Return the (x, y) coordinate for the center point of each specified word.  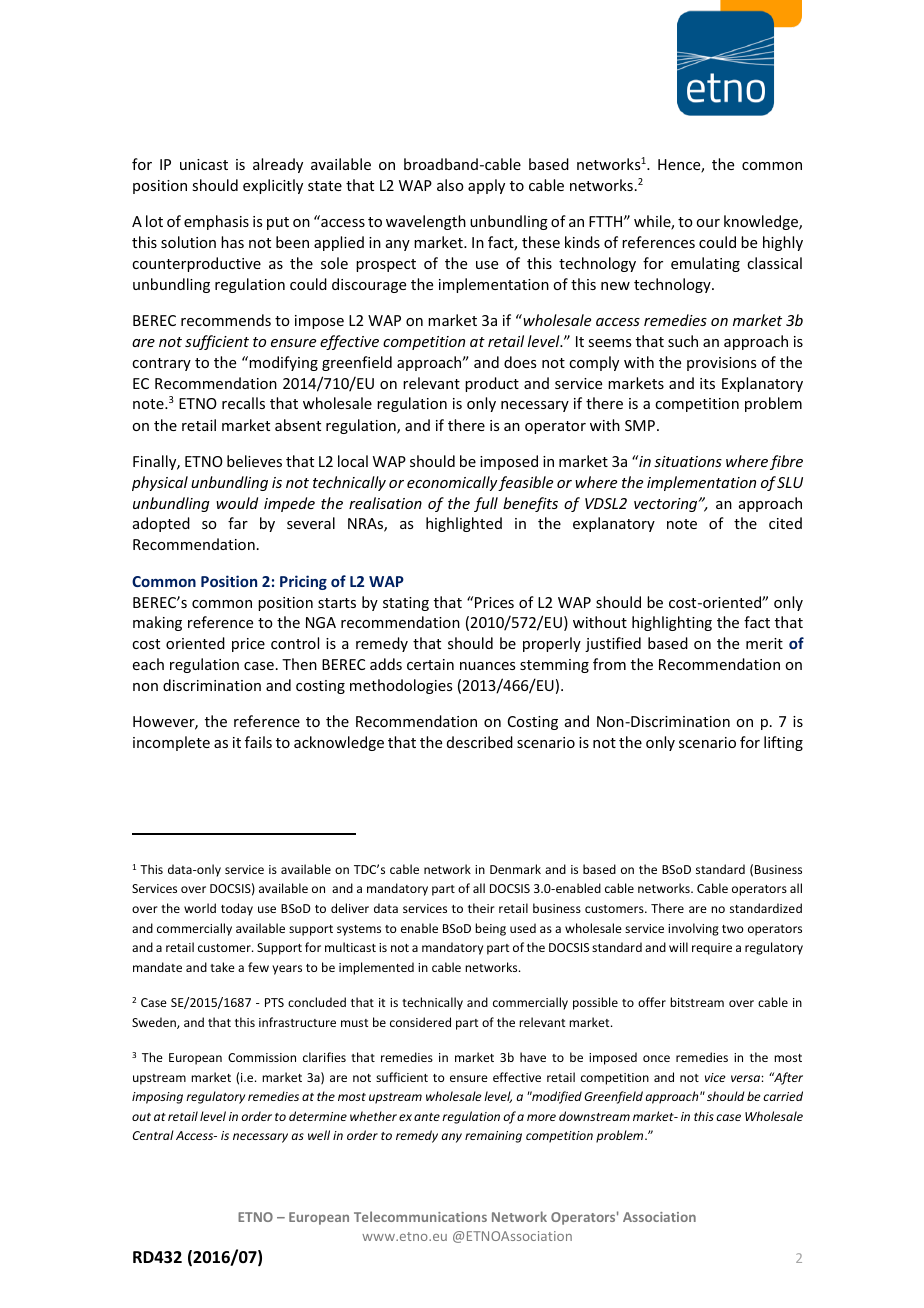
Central (153, 1135)
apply (486, 186)
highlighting (672, 623)
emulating (705, 264)
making (157, 623)
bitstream (697, 1002)
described (480, 742)
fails (258, 742)
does (520, 362)
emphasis (216, 222)
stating (406, 604)
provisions (721, 364)
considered (420, 1022)
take (222, 967)
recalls (243, 403)
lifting (783, 743)
